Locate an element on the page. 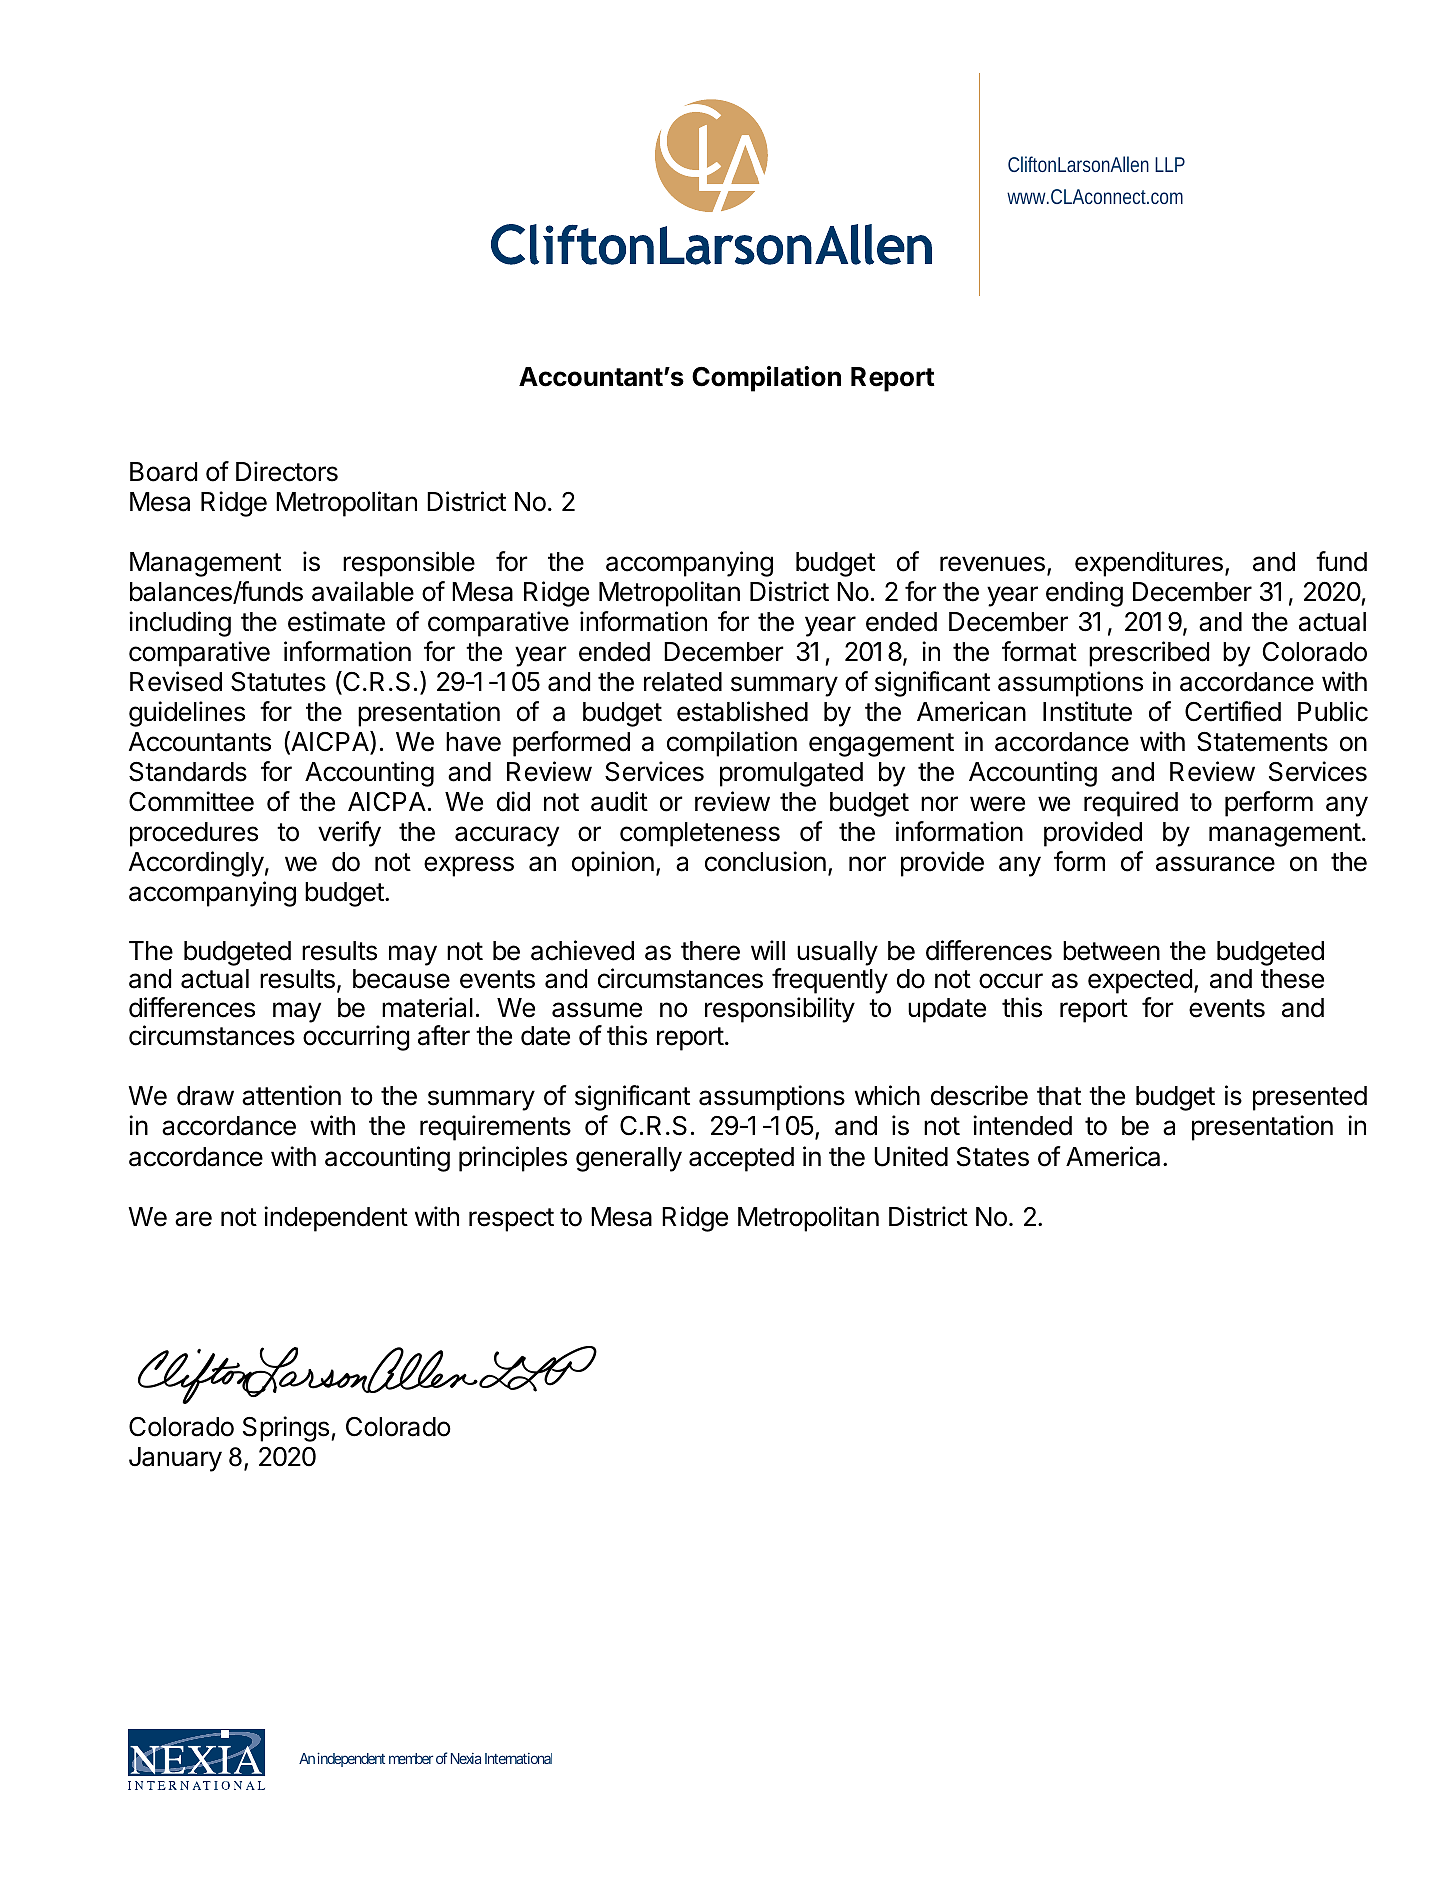  expenditures is located at coordinates (1149, 564).
